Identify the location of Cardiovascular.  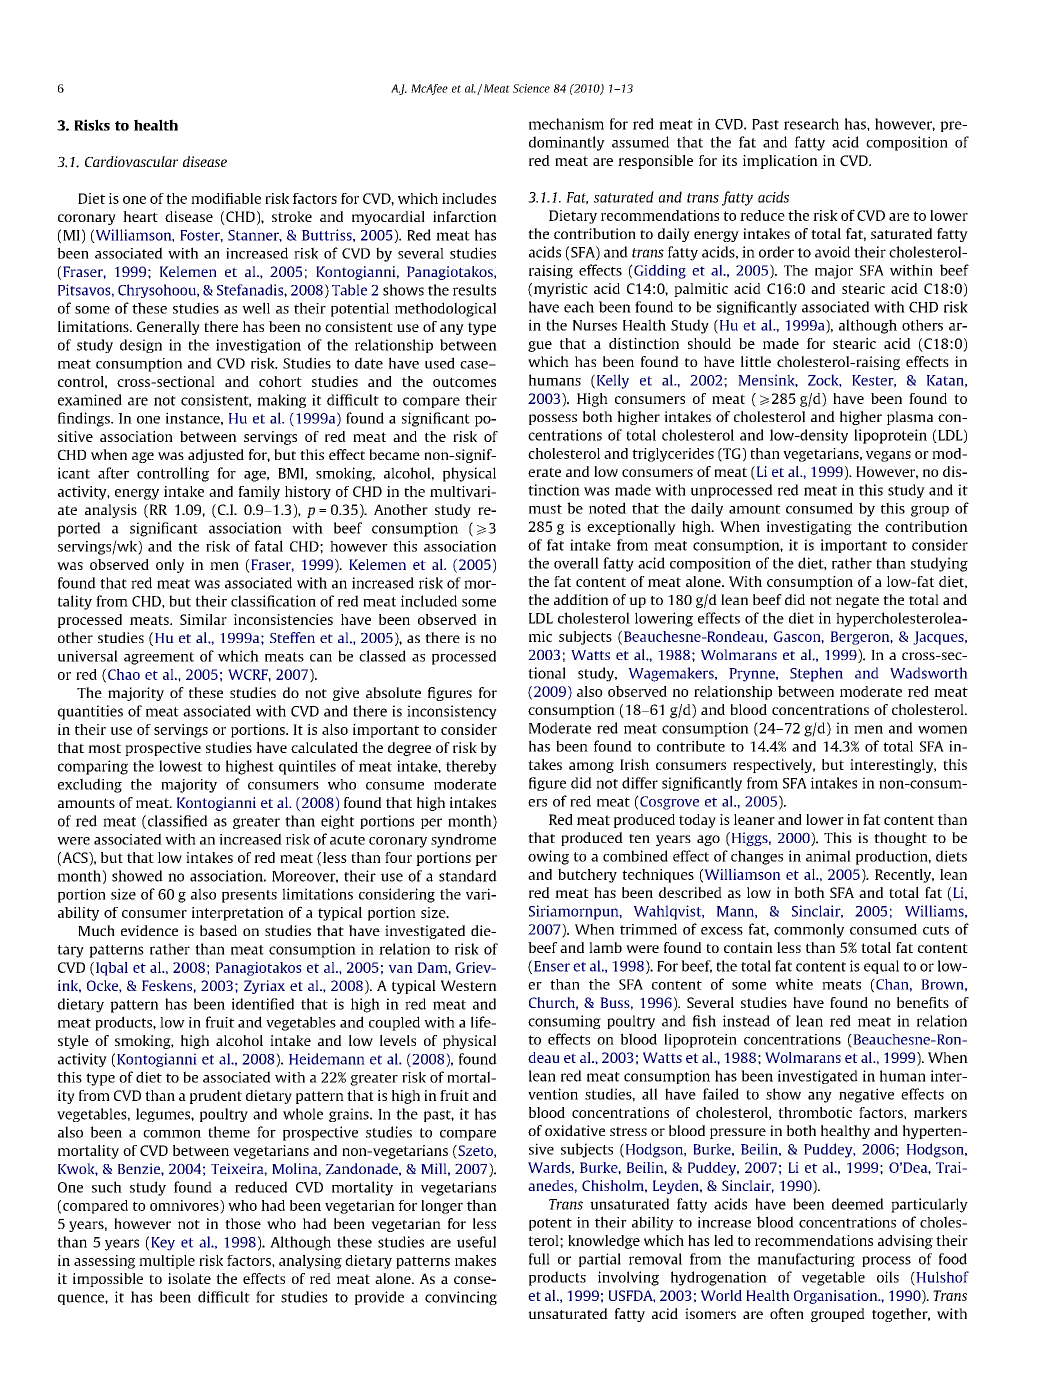
(131, 161).
